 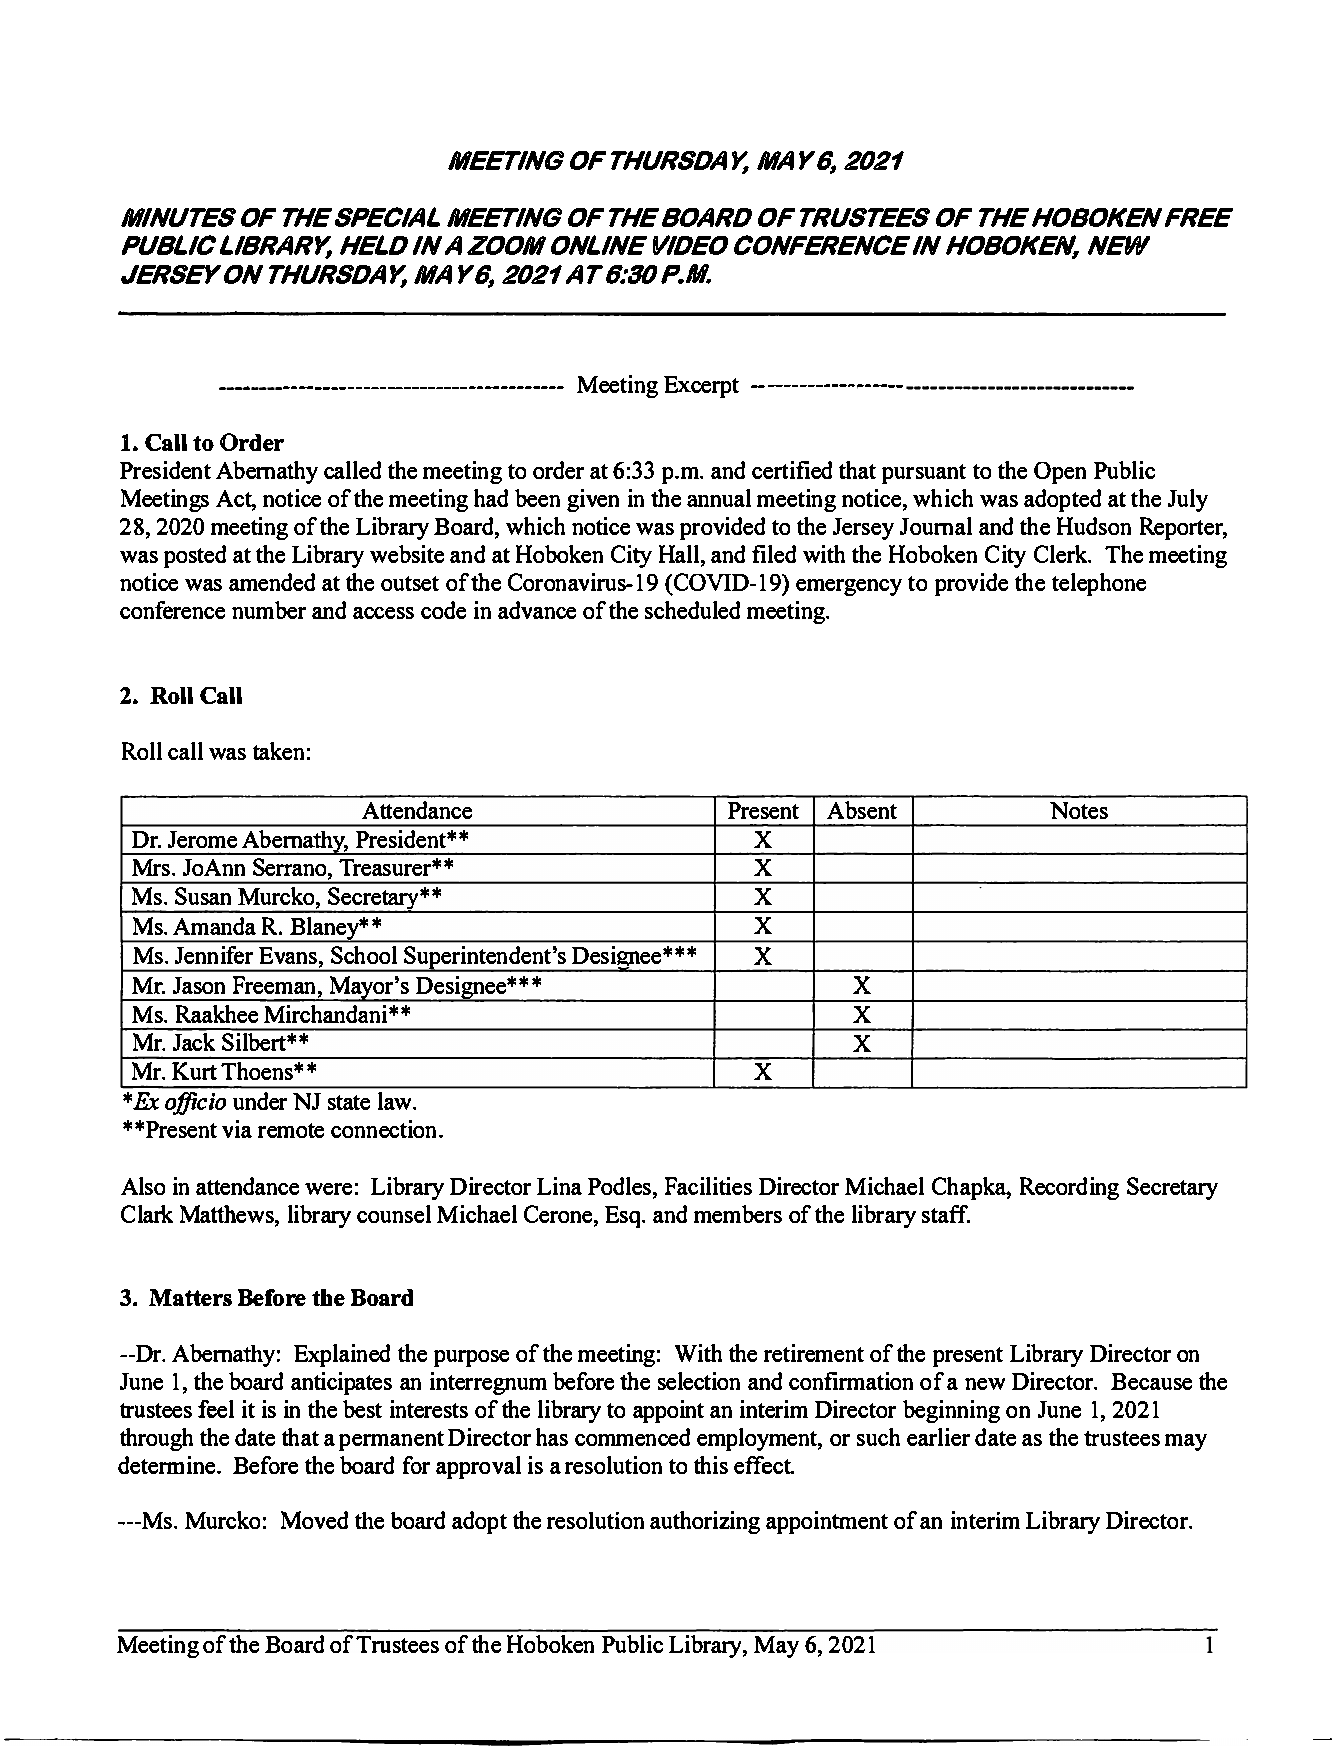 What do you see at coordinates (374, 245) in the document?
I see `HELD` at bounding box center [374, 245].
